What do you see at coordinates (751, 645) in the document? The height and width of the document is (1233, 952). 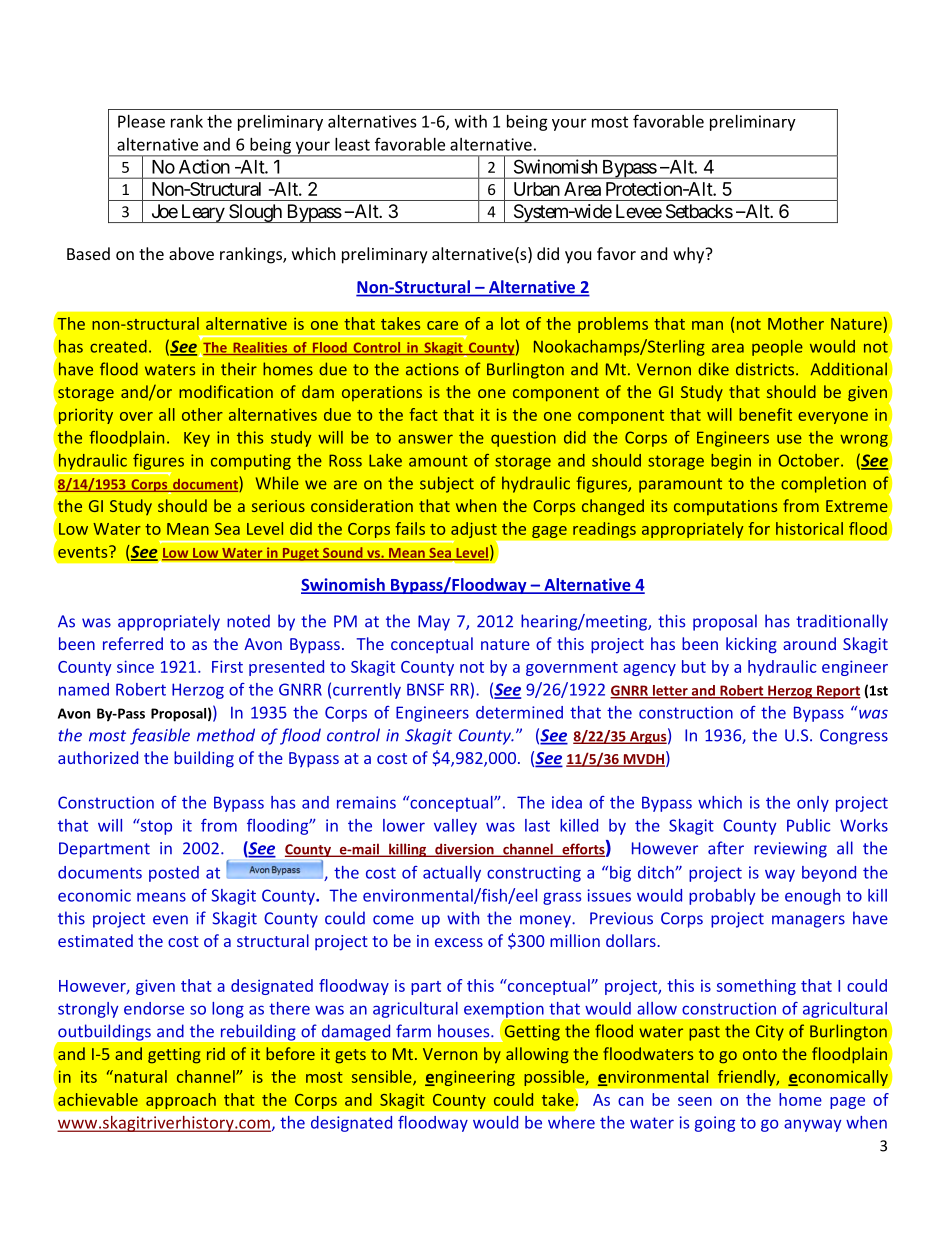 I see `kicking` at bounding box center [751, 645].
